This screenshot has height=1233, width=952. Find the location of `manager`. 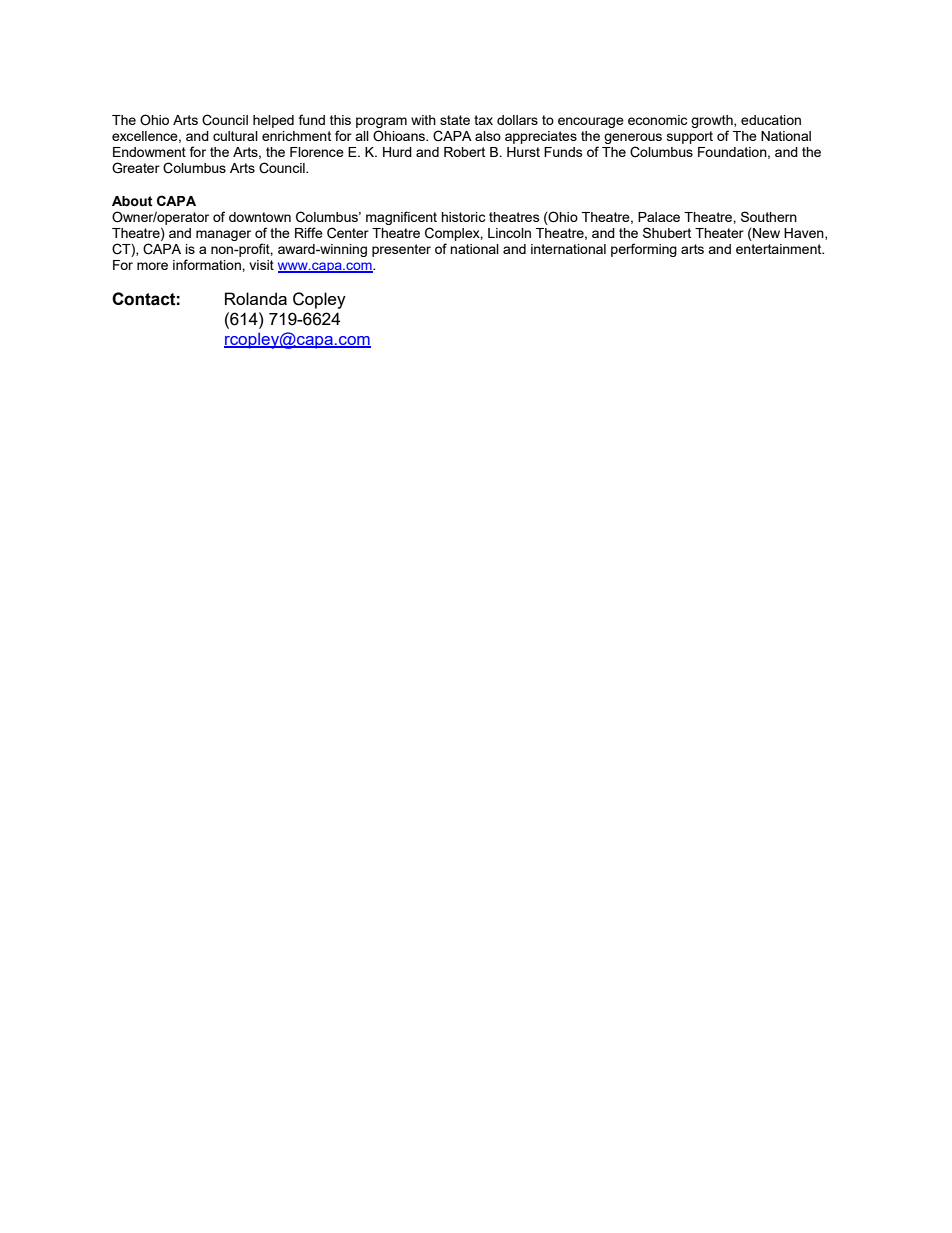

manager is located at coordinates (223, 235).
